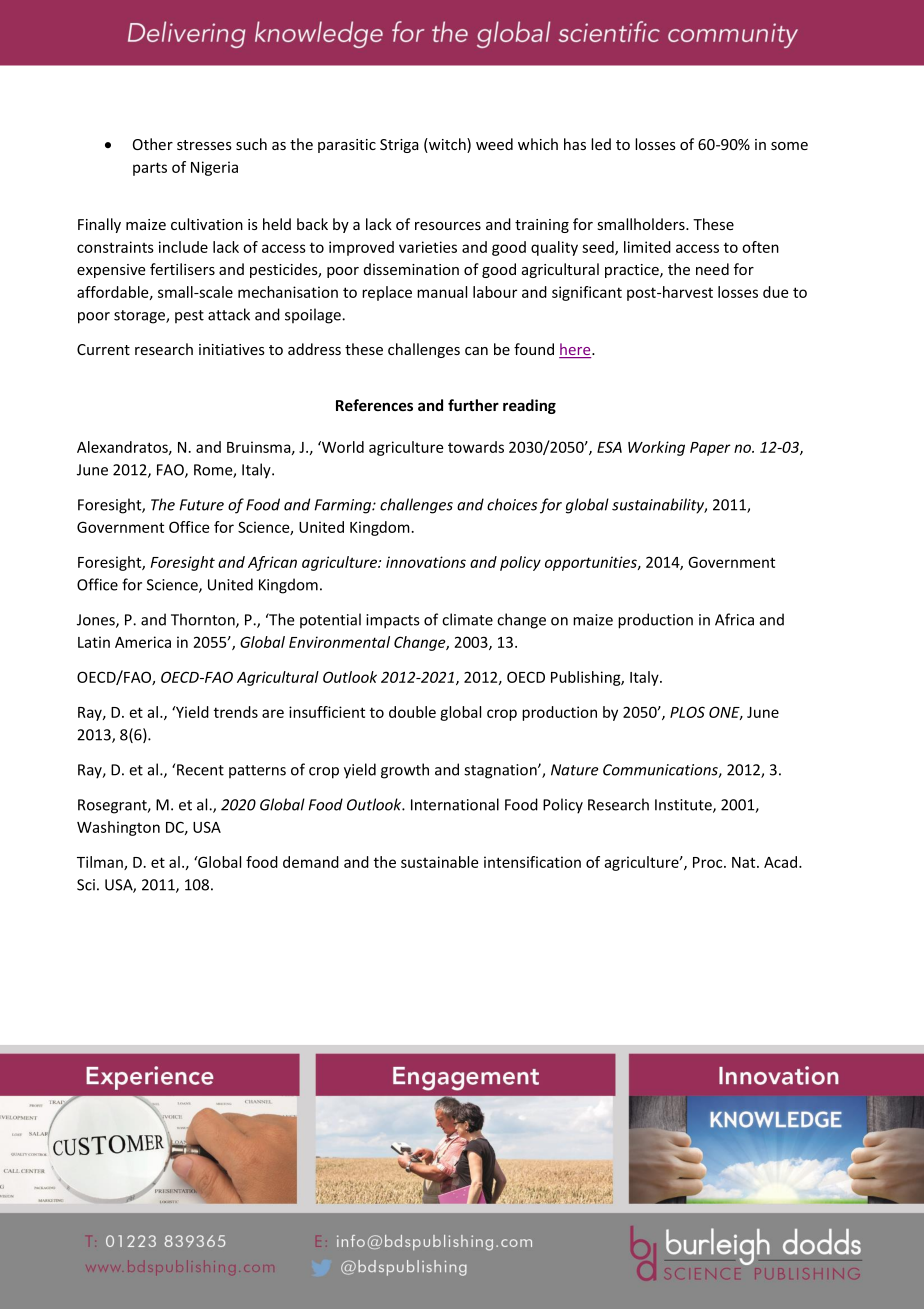 The height and width of the screenshot is (1309, 924). I want to click on parts, so click(150, 169).
